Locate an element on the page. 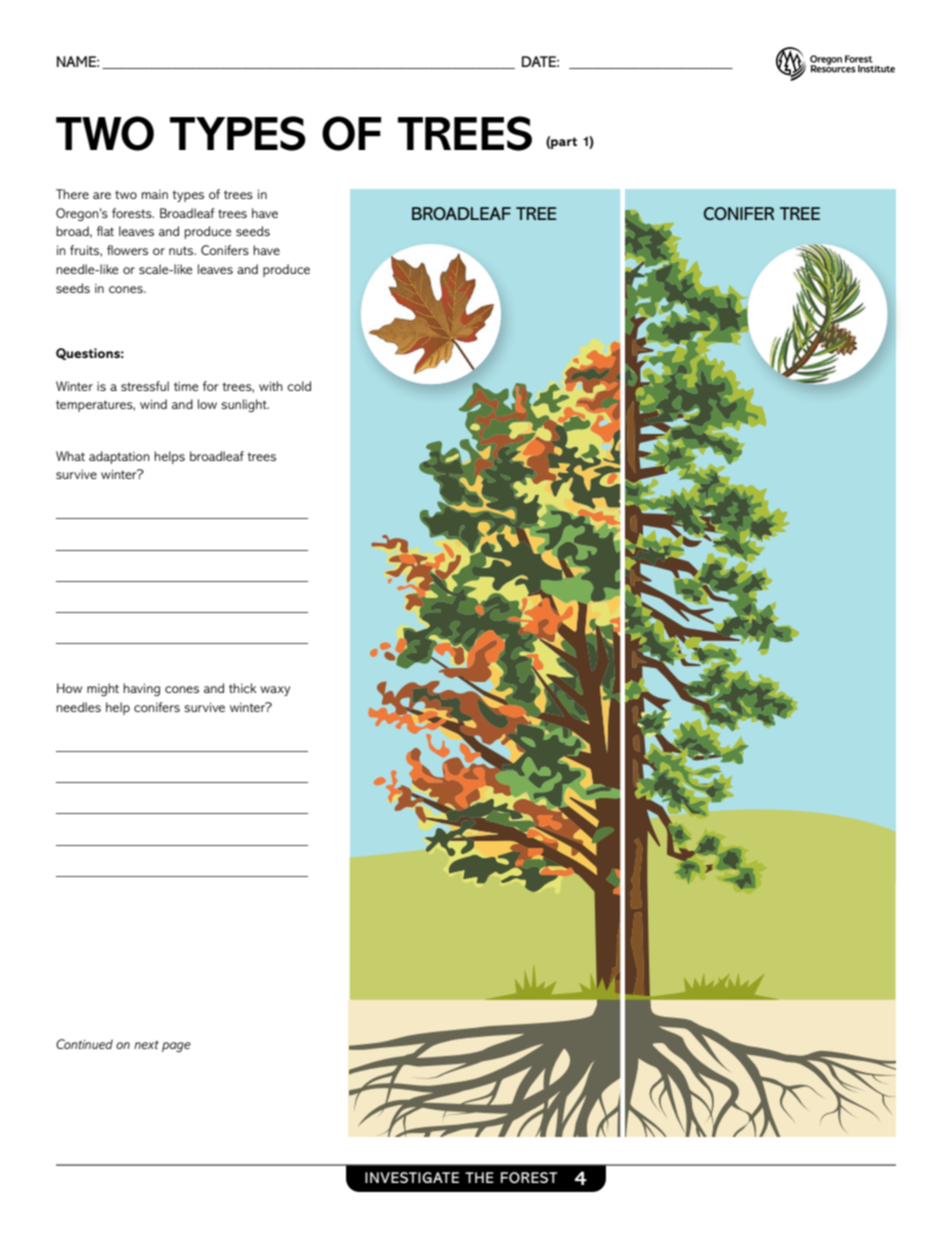  page is located at coordinates (176, 1047).
